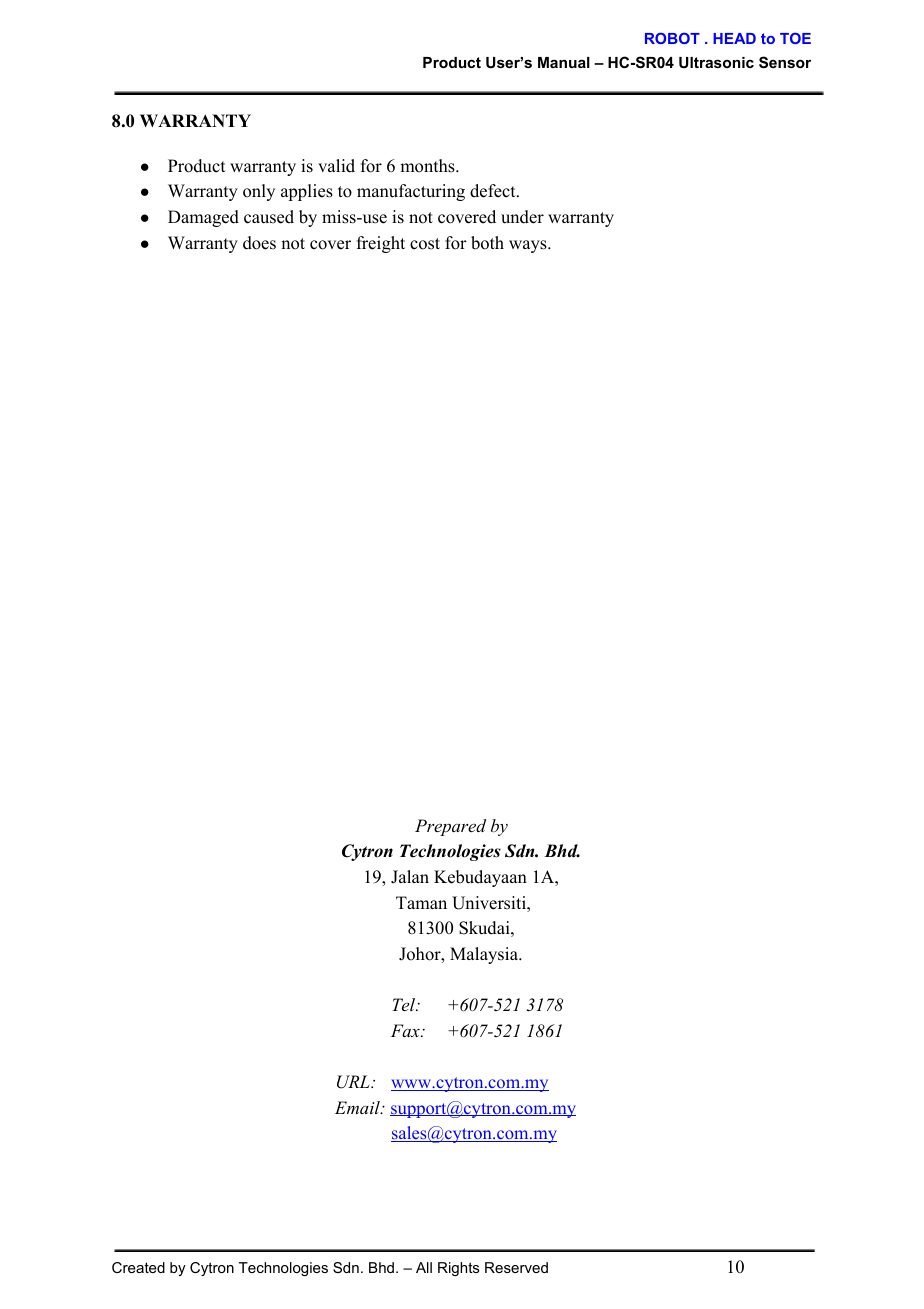  Describe the element at coordinates (485, 955) in the page. I see `Malaysia` at that location.
